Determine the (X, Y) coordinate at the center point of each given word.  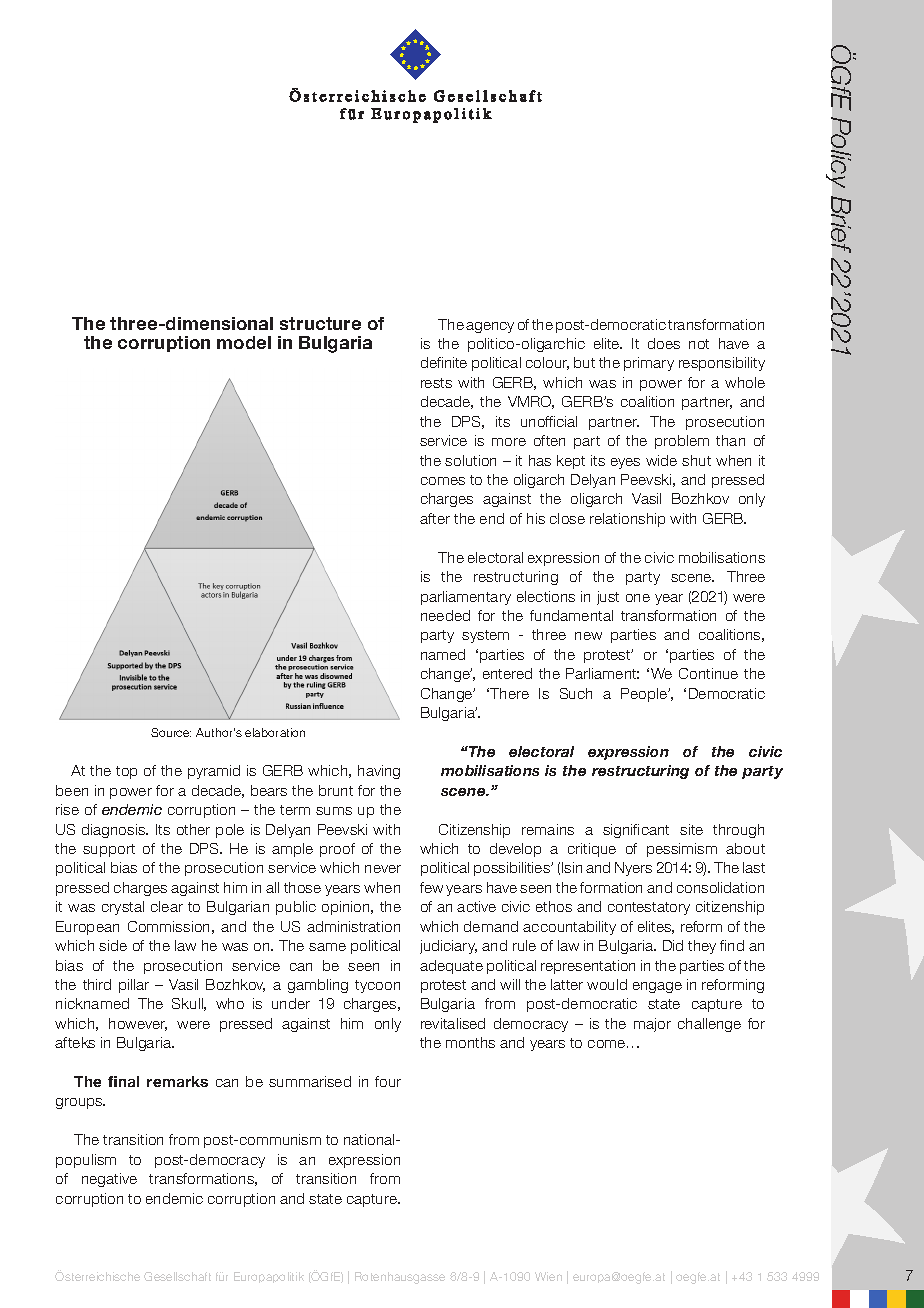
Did (673, 945)
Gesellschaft (177, 1276)
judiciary (448, 947)
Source (171, 732)
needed (445, 615)
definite (444, 362)
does (664, 343)
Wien (548, 1276)
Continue (708, 673)
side (113, 945)
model (244, 342)
